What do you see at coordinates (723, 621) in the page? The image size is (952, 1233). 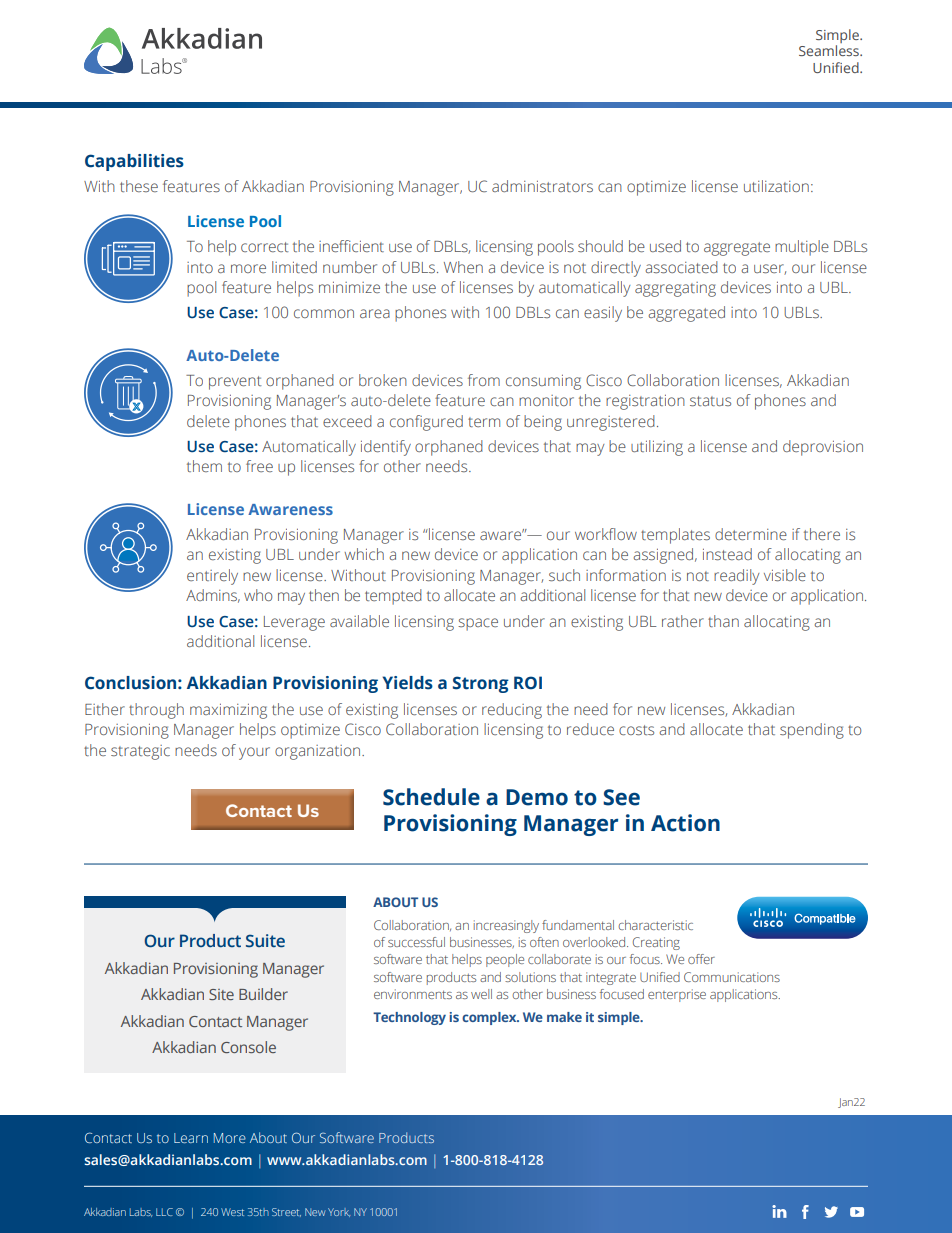 I see `than` at bounding box center [723, 621].
